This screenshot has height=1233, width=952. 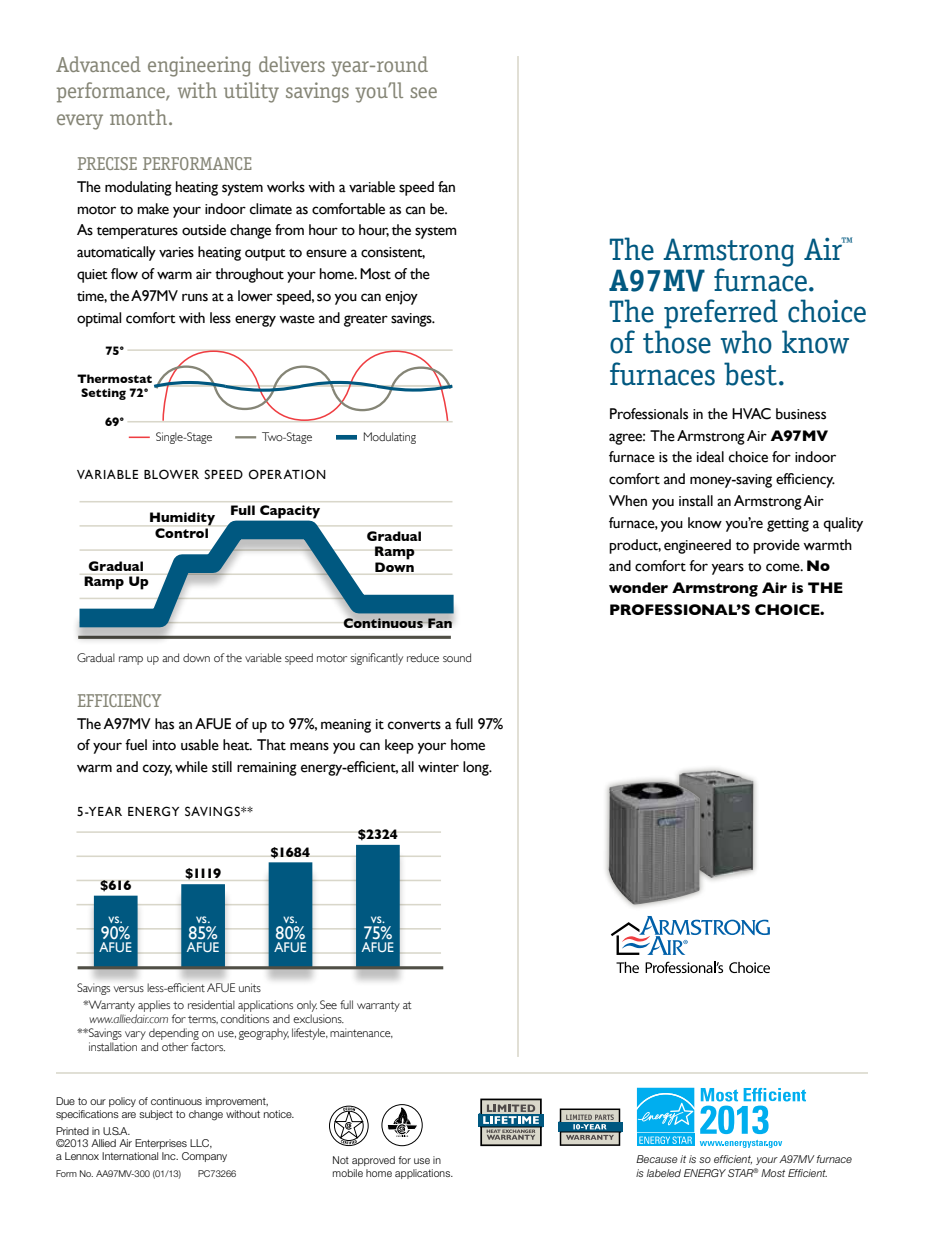 What do you see at coordinates (164, 724) in the screenshot?
I see `has` at bounding box center [164, 724].
